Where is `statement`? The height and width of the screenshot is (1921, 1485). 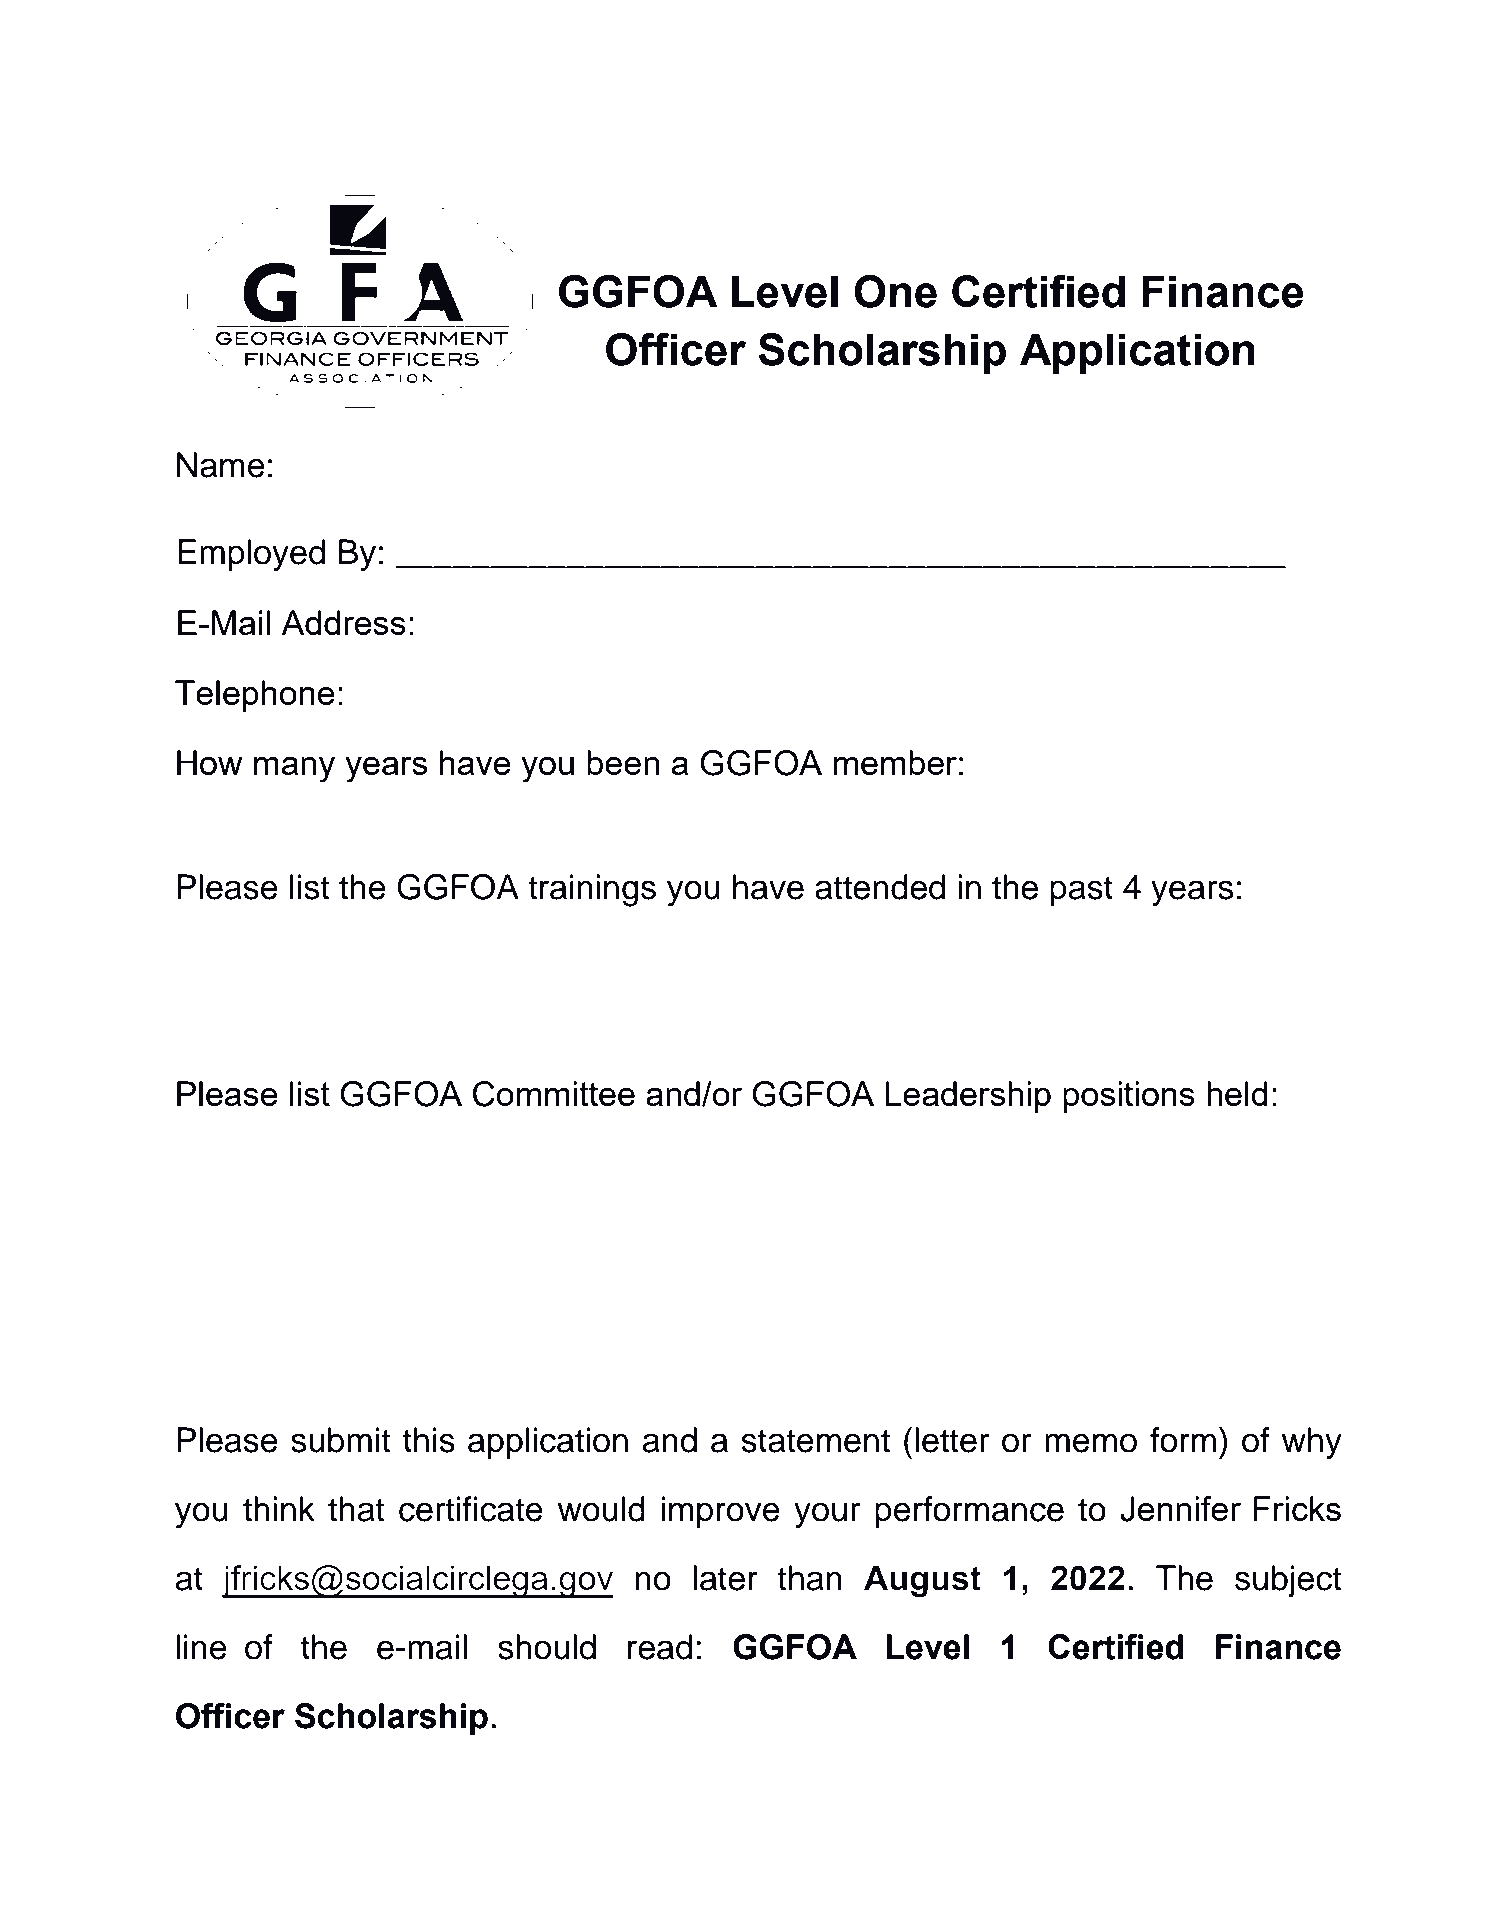 statement is located at coordinates (815, 1441).
